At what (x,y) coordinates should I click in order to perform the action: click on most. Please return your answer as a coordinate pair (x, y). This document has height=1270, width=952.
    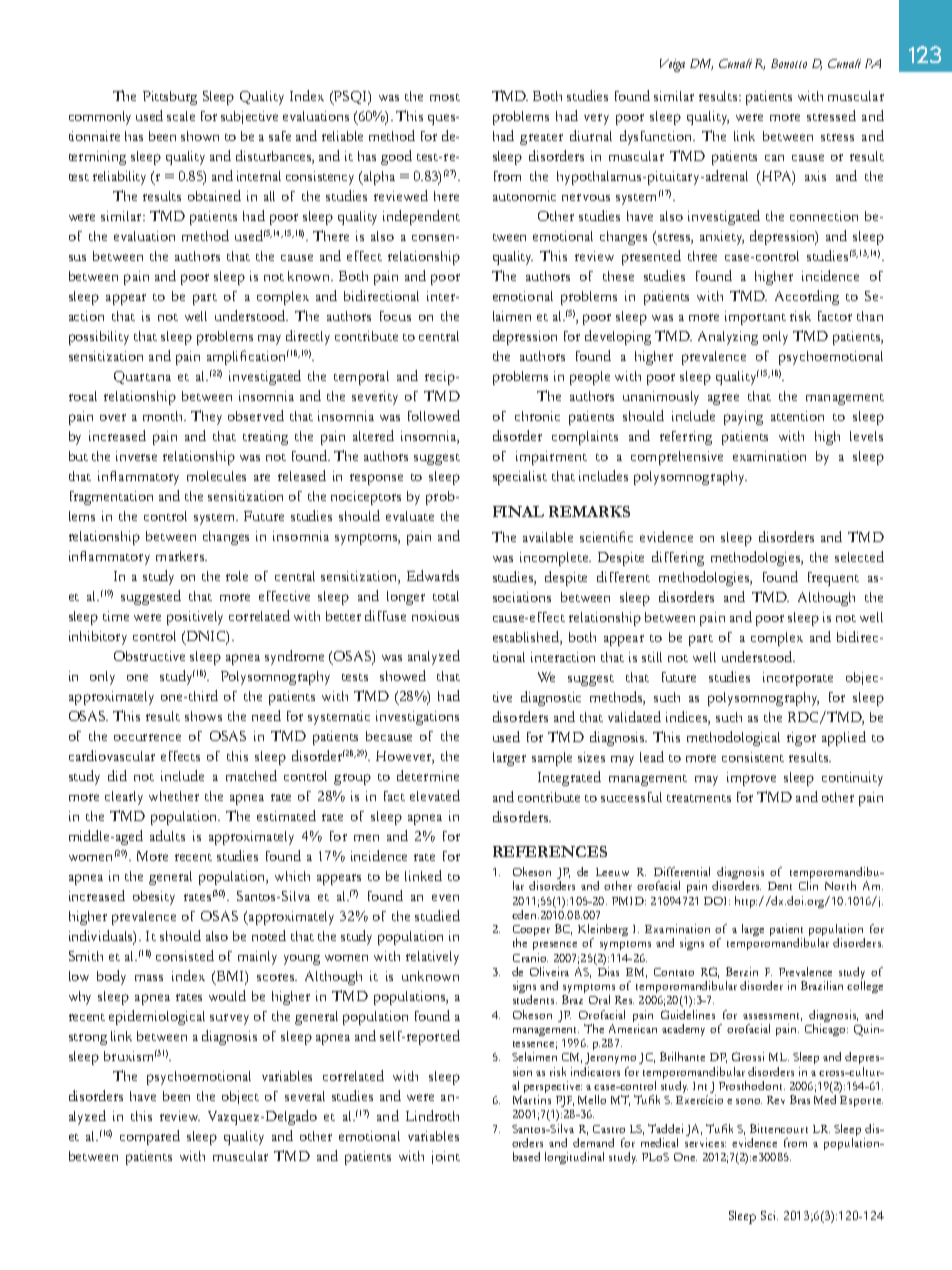
    Looking at the image, I should click on (445, 97).
